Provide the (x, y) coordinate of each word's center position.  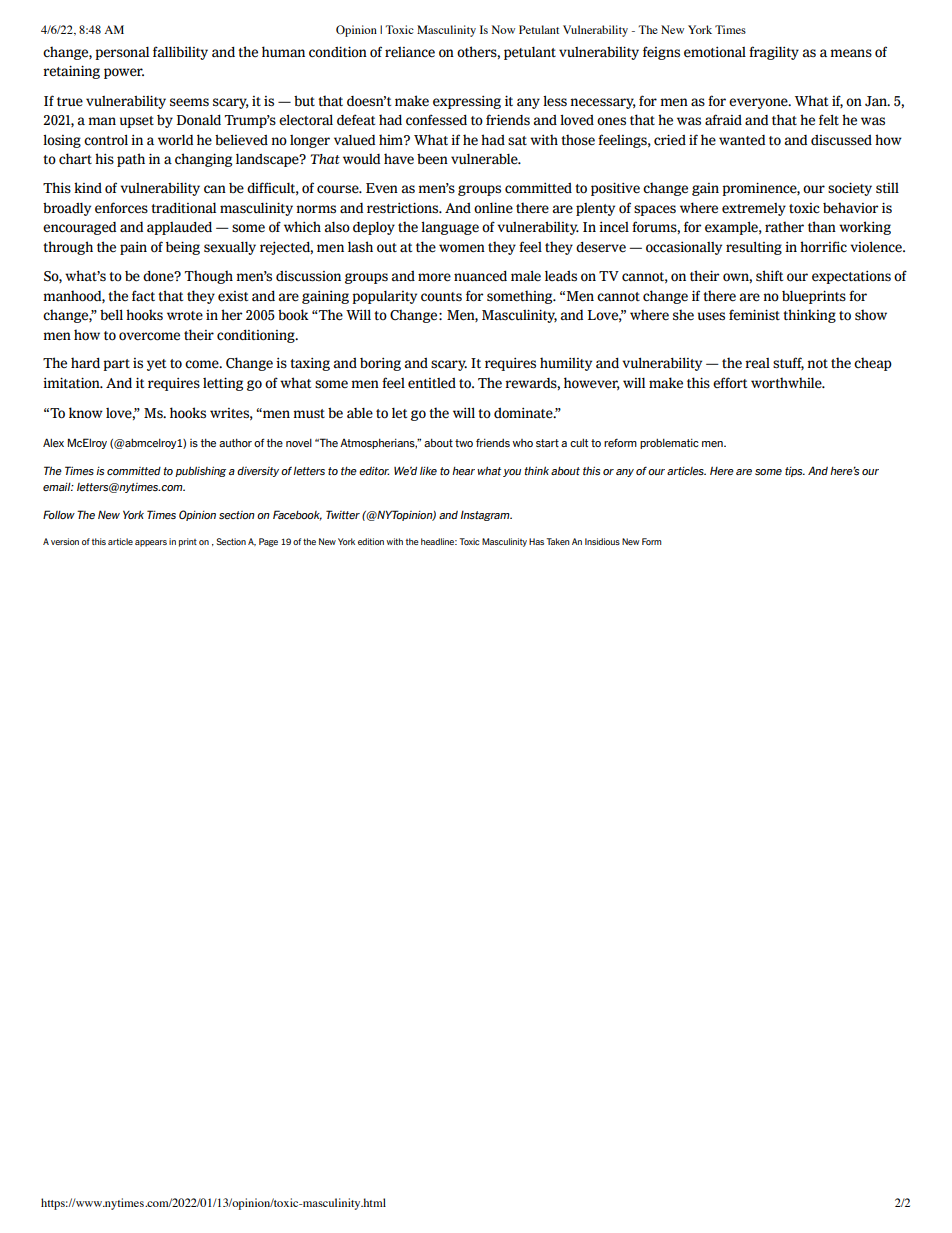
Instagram (486, 516)
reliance (410, 52)
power (124, 73)
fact (143, 296)
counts (441, 297)
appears (151, 543)
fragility (774, 53)
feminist (754, 315)
